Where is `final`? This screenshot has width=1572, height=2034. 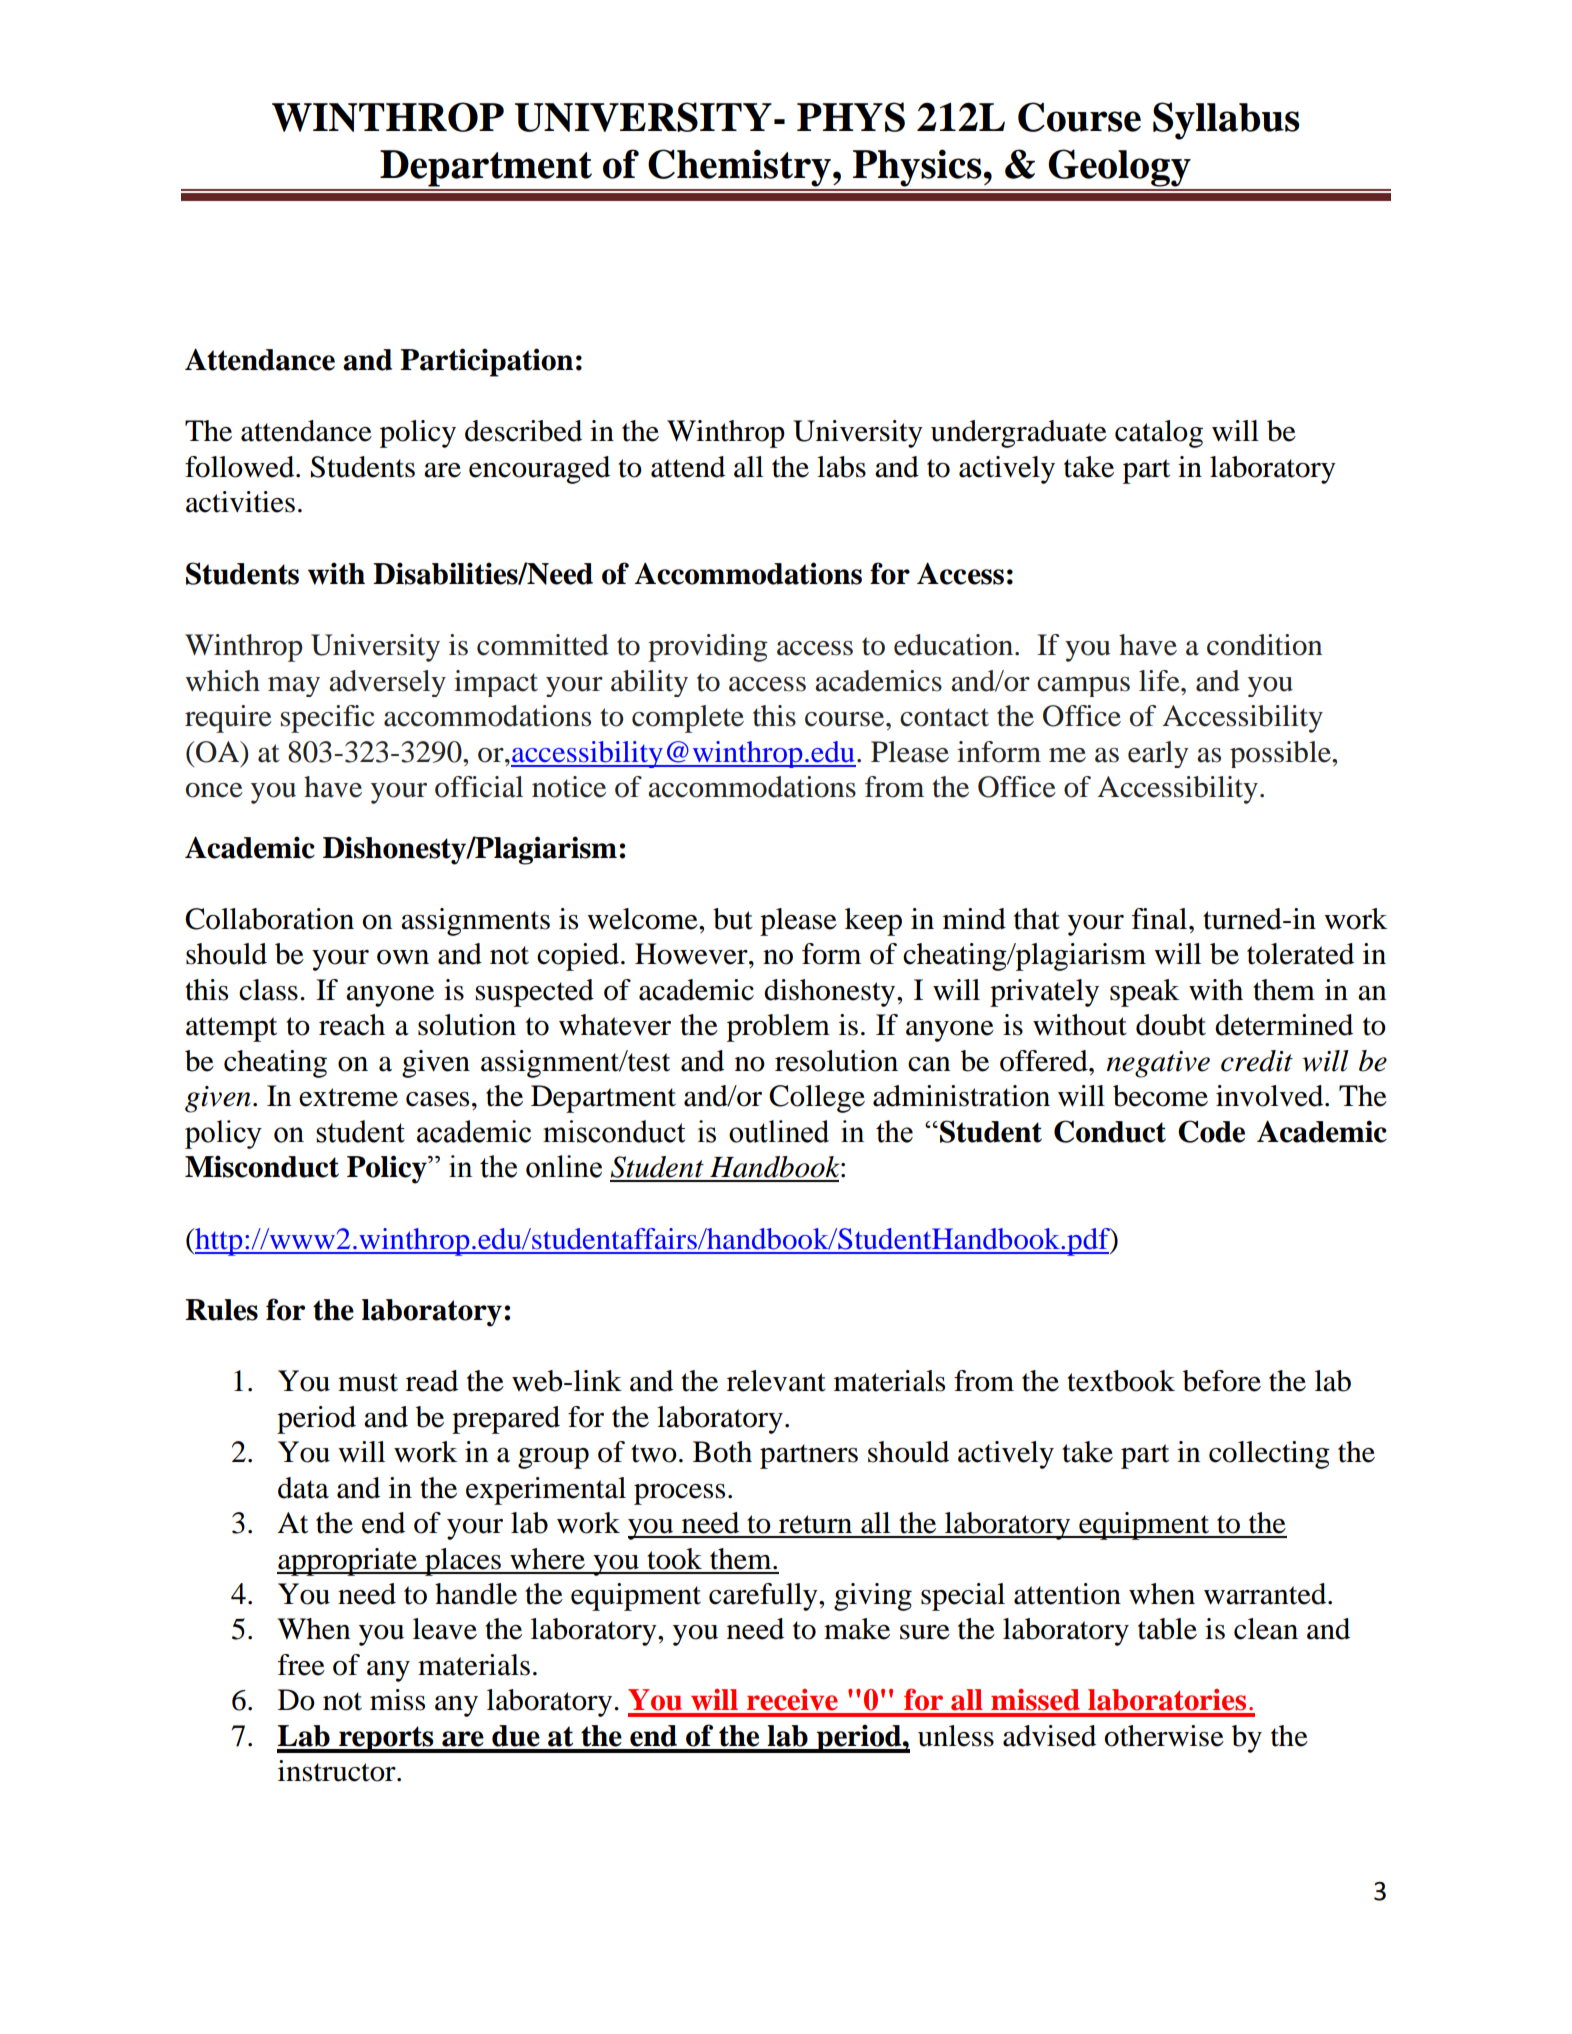 final is located at coordinates (1161, 919).
